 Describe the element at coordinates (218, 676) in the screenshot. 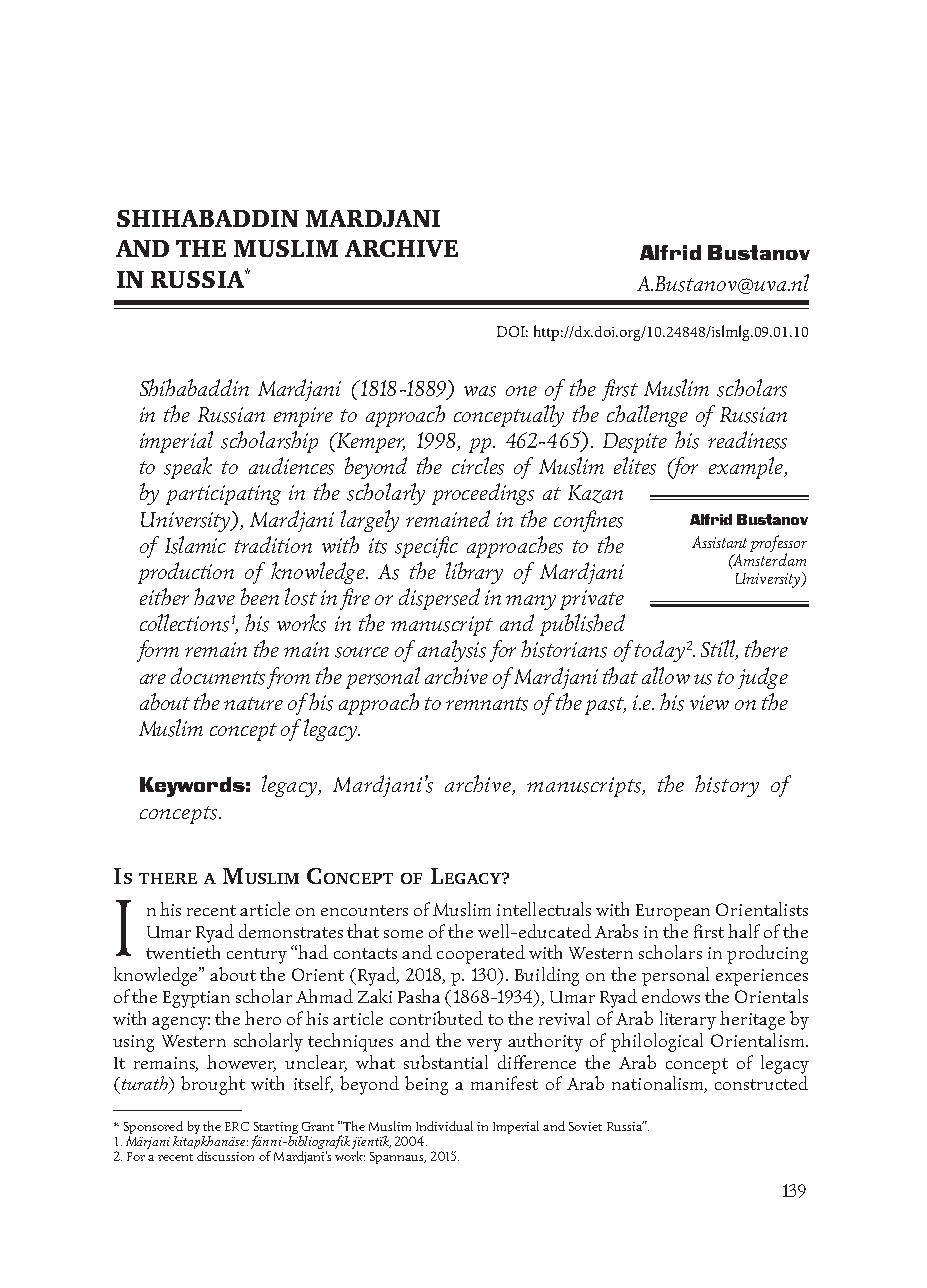

I see `documents` at that location.
